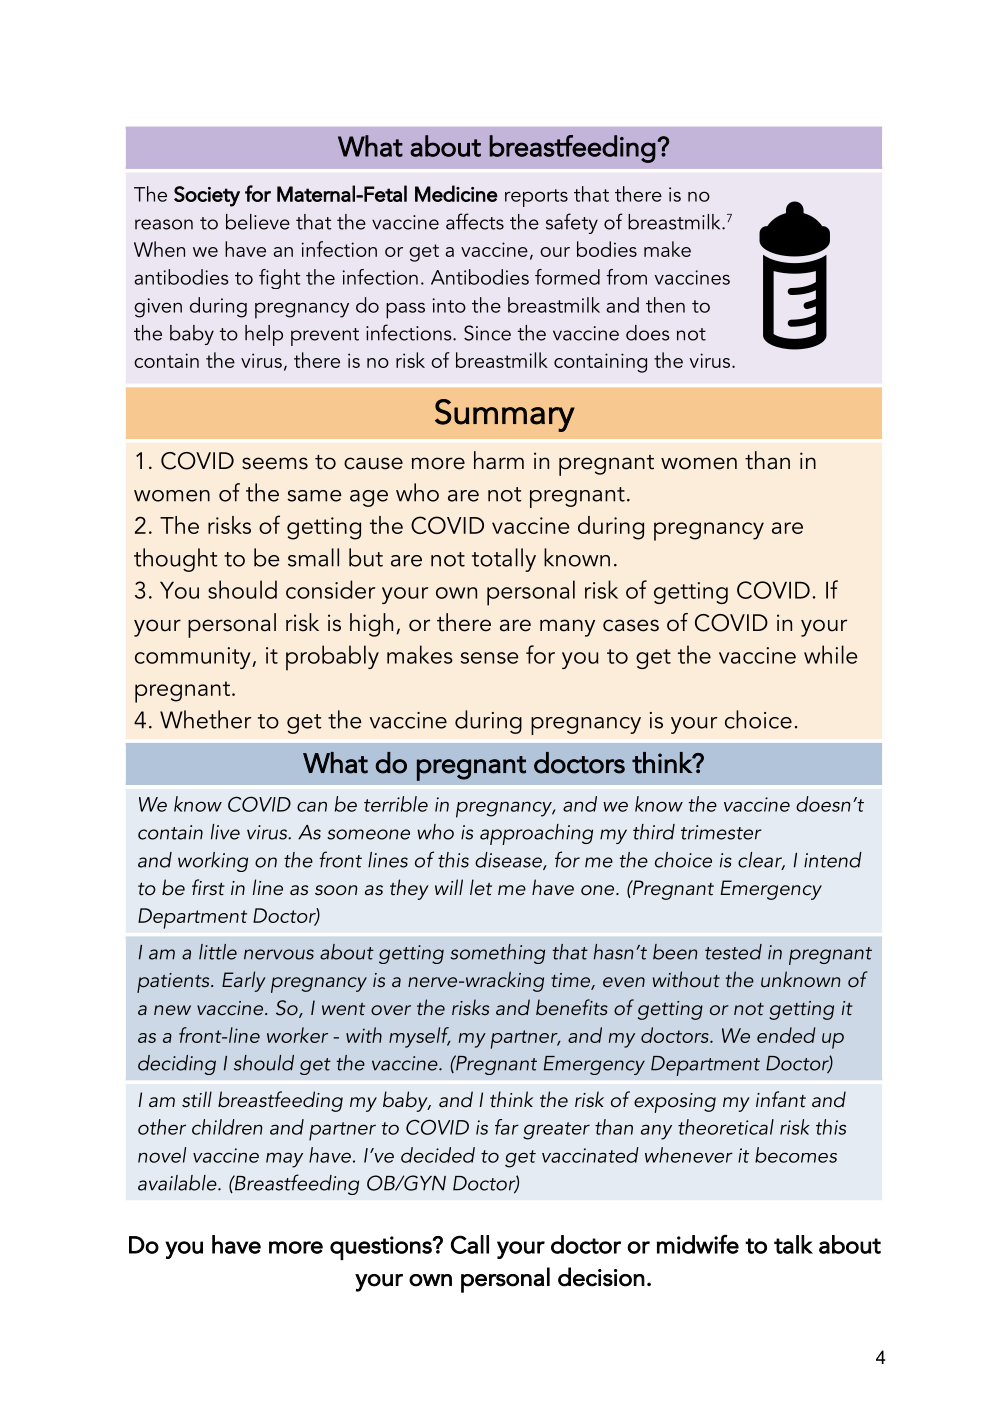  Describe the element at coordinates (490, 658) in the page. I see `sense` at that location.
